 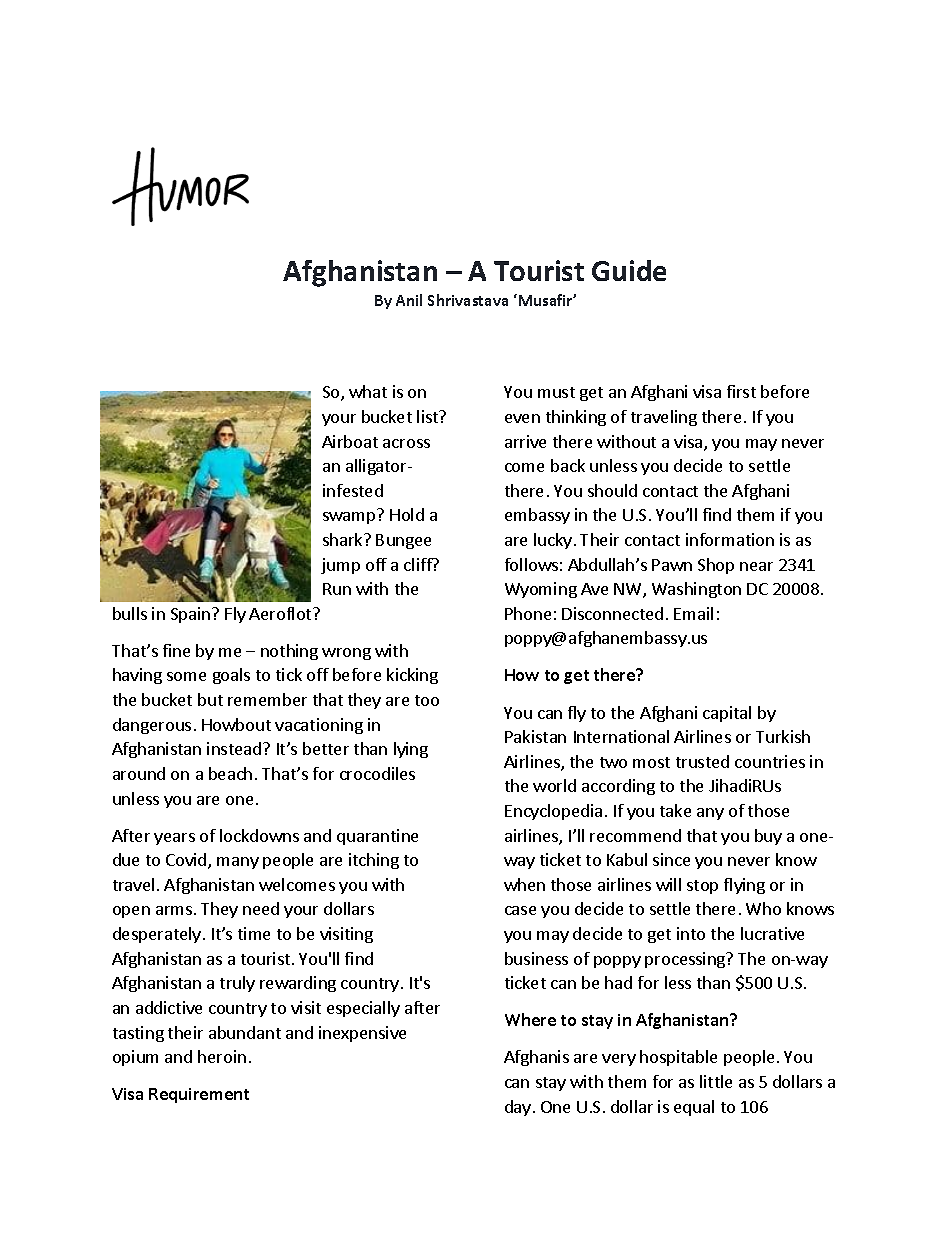 I want to click on quarantine, so click(x=377, y=837).
